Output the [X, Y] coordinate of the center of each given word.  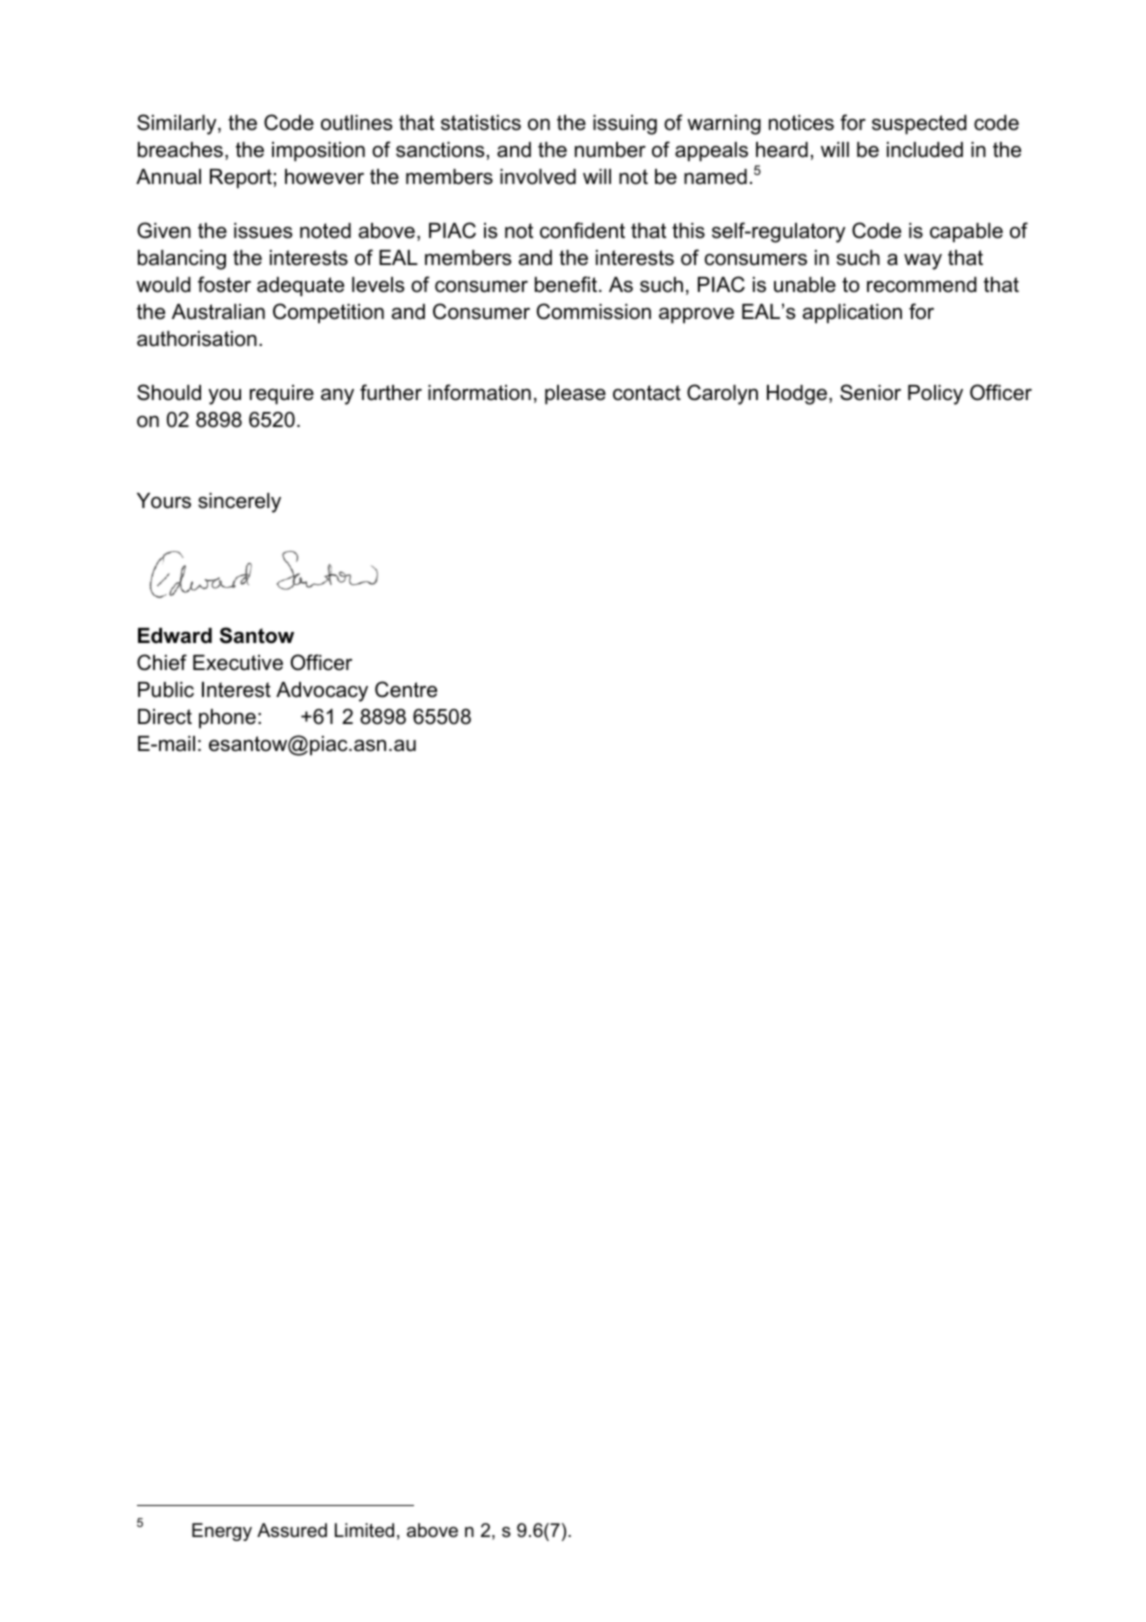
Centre [406, 689]
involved [538, 177]
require [282, 395]
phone [227, 719]
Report [241, 179]
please [575, 395]
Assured [292, 1530]
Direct [165, 717]
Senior [870, 392]
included [925, 150]
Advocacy [322, 692]
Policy [935, 395]
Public [166, 690]
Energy [222, 1532]
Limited [364, 1530]
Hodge [797, 395]
